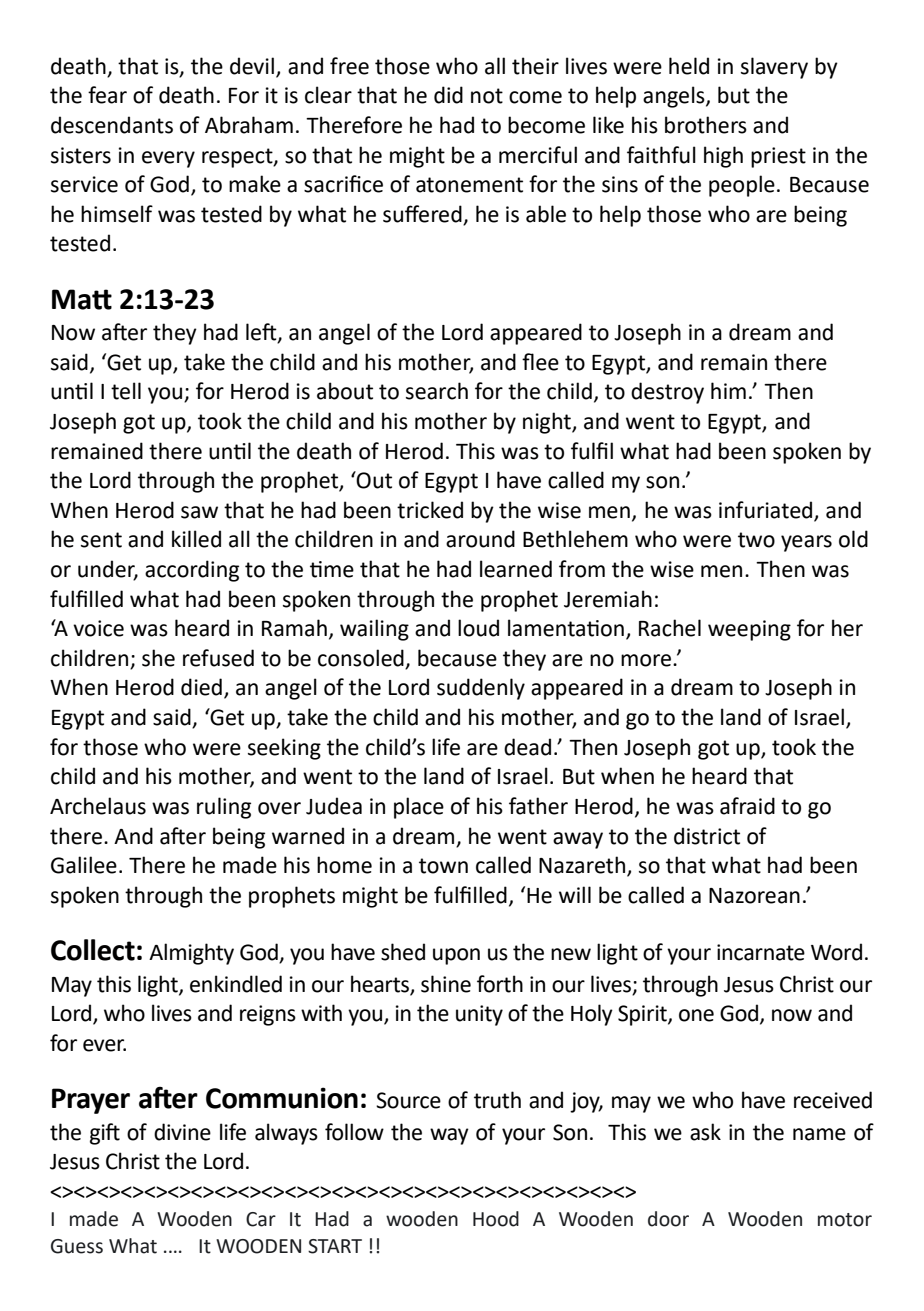  What do you see at coordinates (448, 95) in the page?
I see `did` at bounding box center [448, 95].
